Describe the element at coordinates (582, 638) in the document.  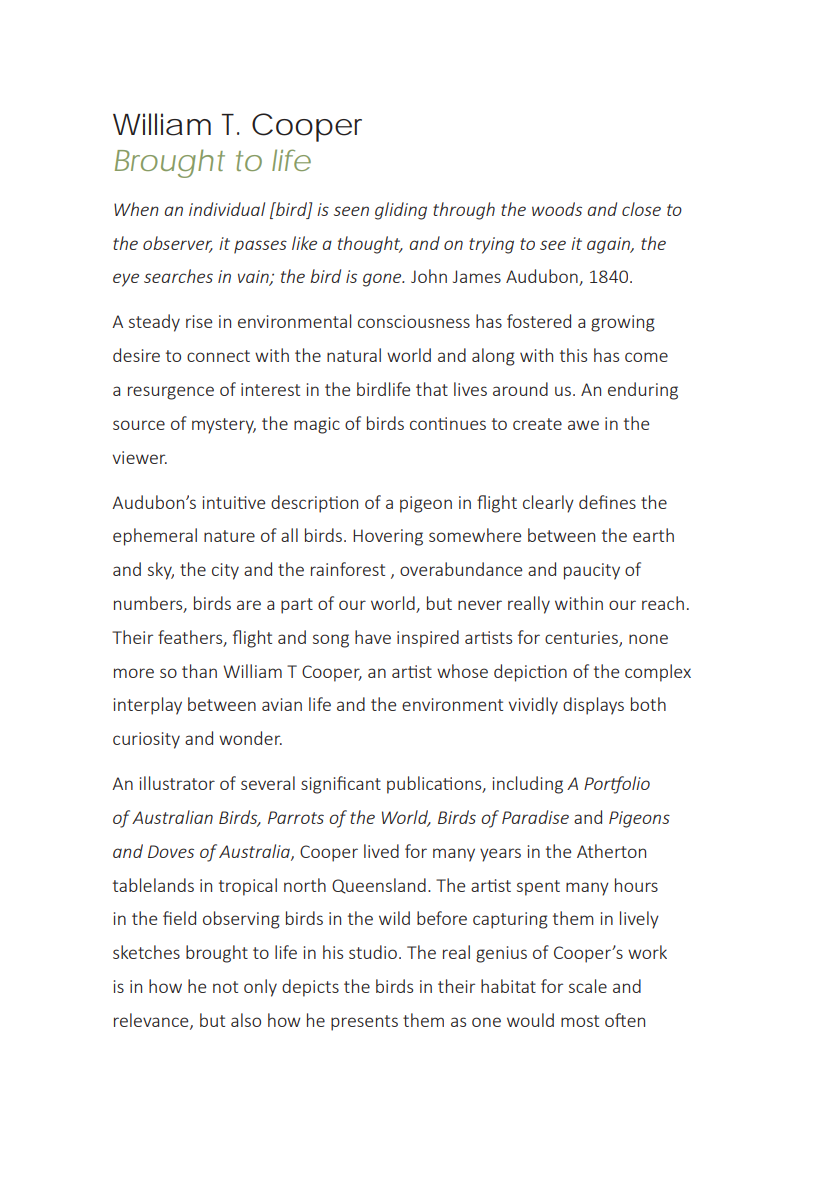
I see `centuries` at that location.
